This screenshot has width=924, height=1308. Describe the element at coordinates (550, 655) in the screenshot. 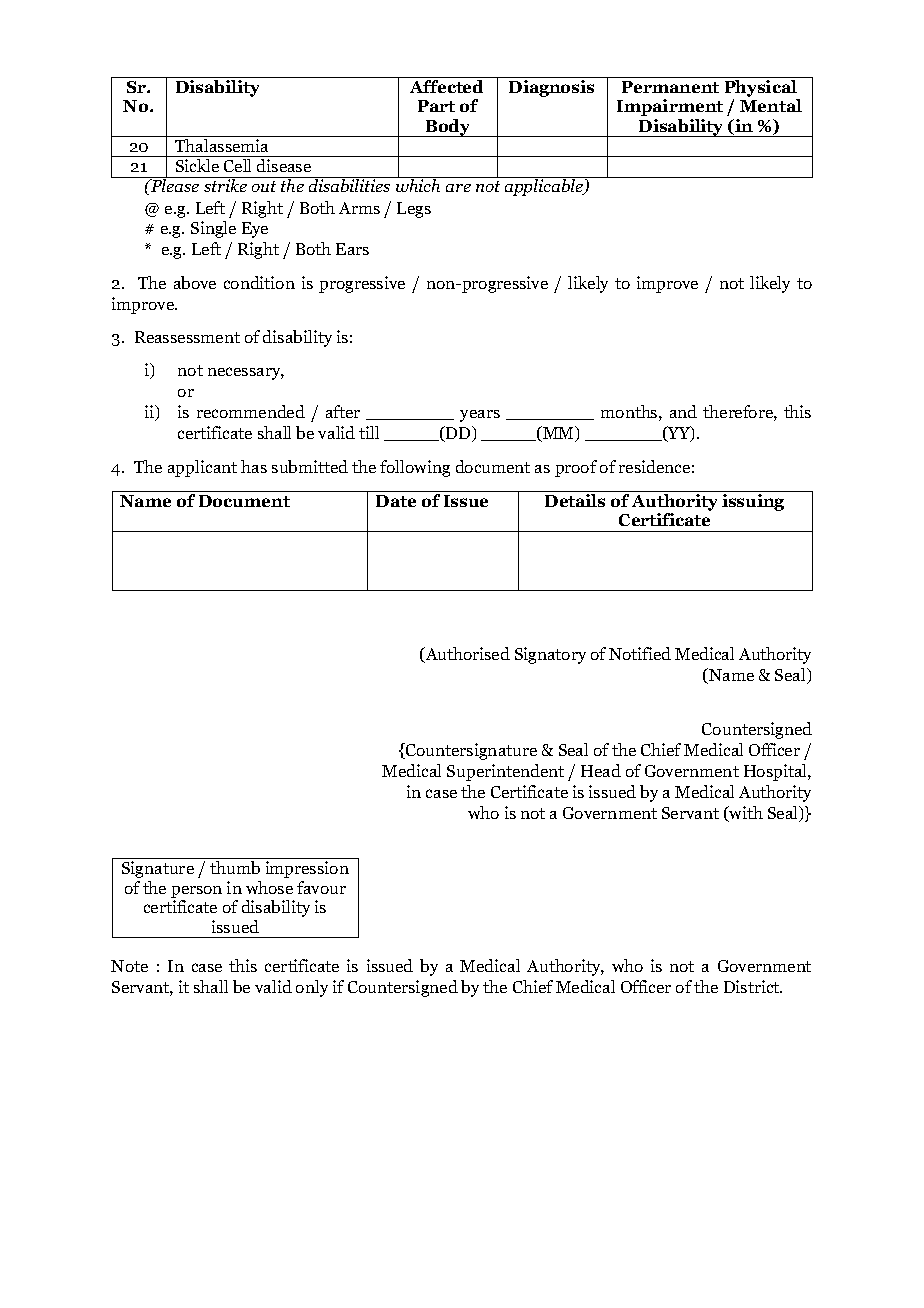

I see `Signatory` at that location.
